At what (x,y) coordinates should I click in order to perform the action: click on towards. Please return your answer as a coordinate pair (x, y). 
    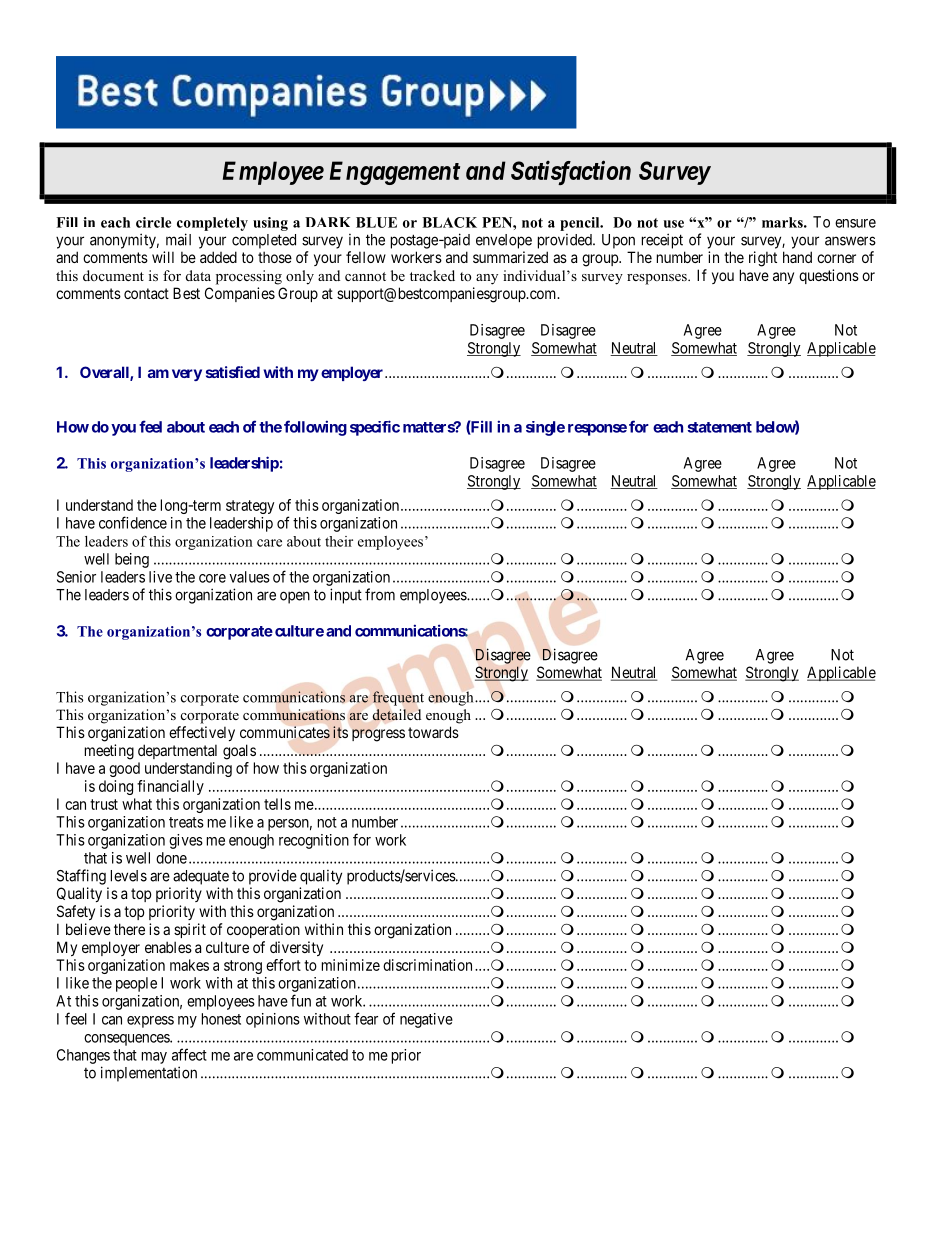
    Looking at the image, I should click on (433, 732).
